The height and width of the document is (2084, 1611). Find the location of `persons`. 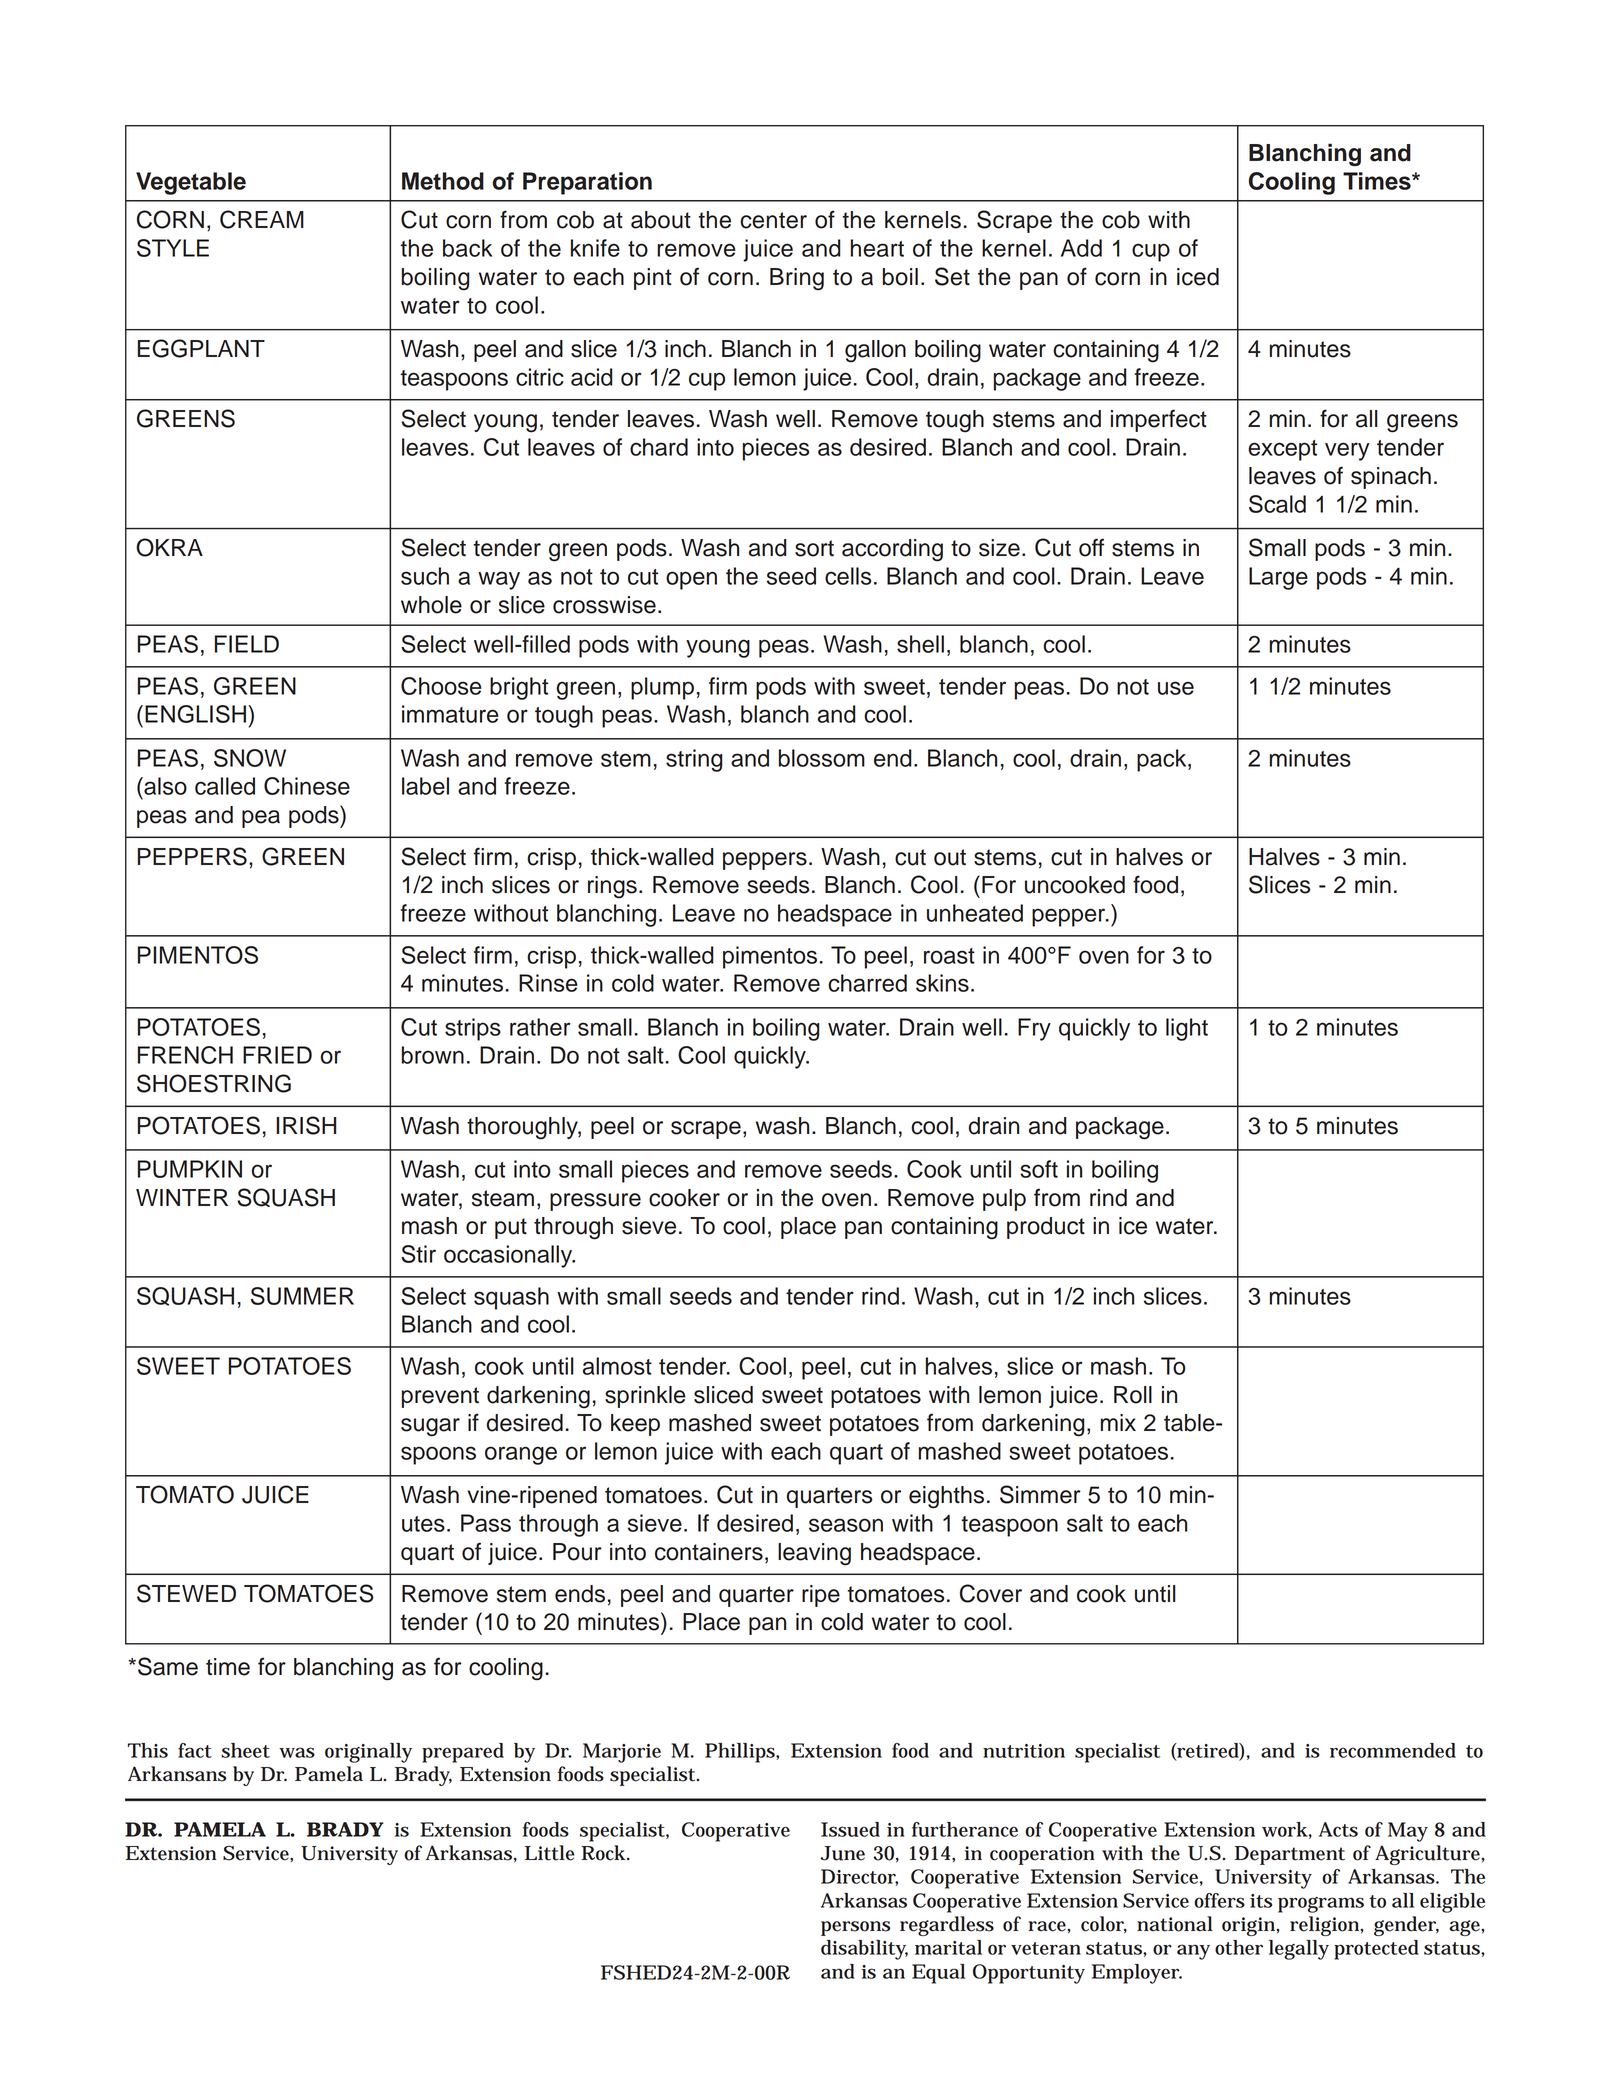

persons is located at coordinates (855, 1928).
